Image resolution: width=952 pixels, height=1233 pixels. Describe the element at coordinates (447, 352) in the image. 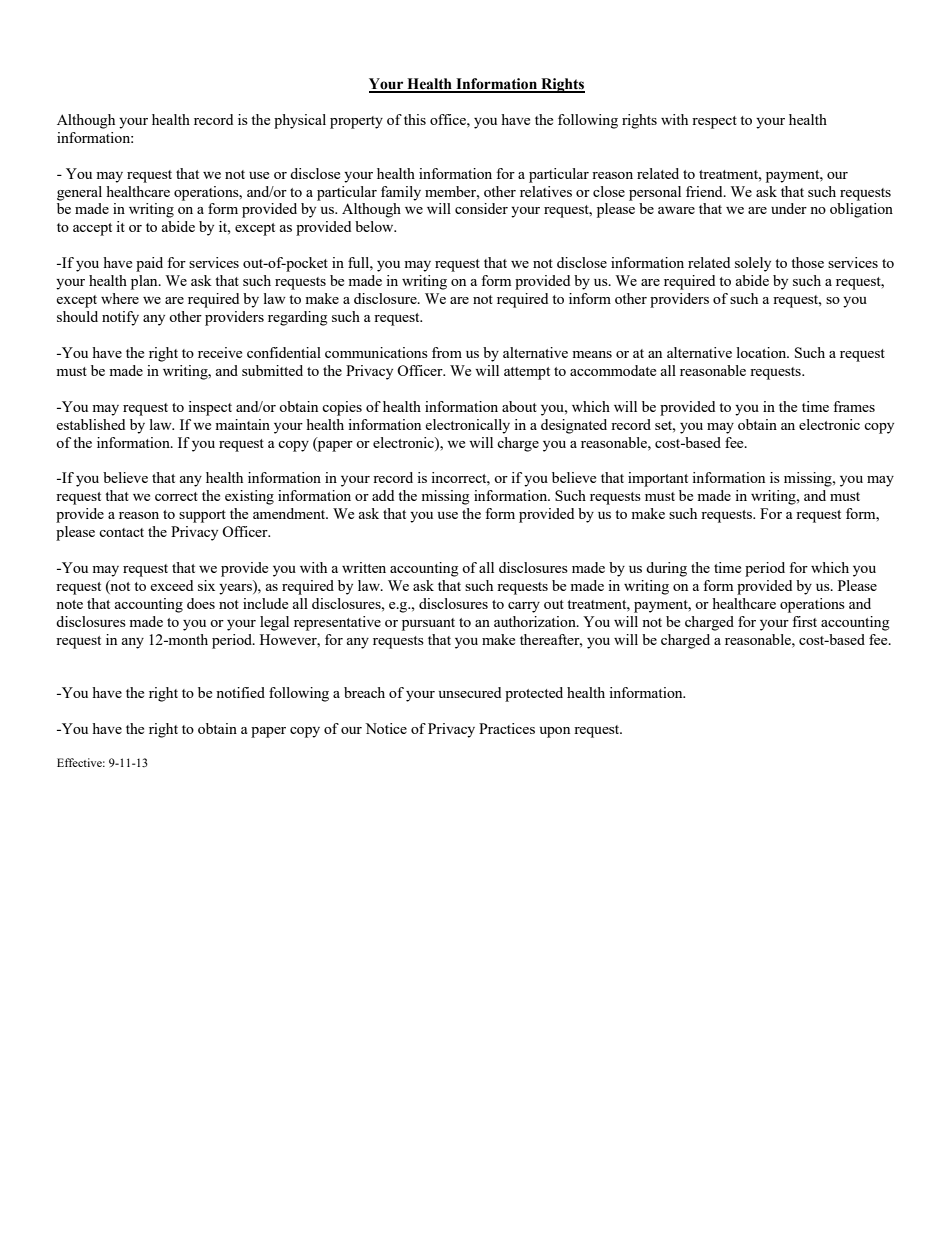

I see `from` at that location.
